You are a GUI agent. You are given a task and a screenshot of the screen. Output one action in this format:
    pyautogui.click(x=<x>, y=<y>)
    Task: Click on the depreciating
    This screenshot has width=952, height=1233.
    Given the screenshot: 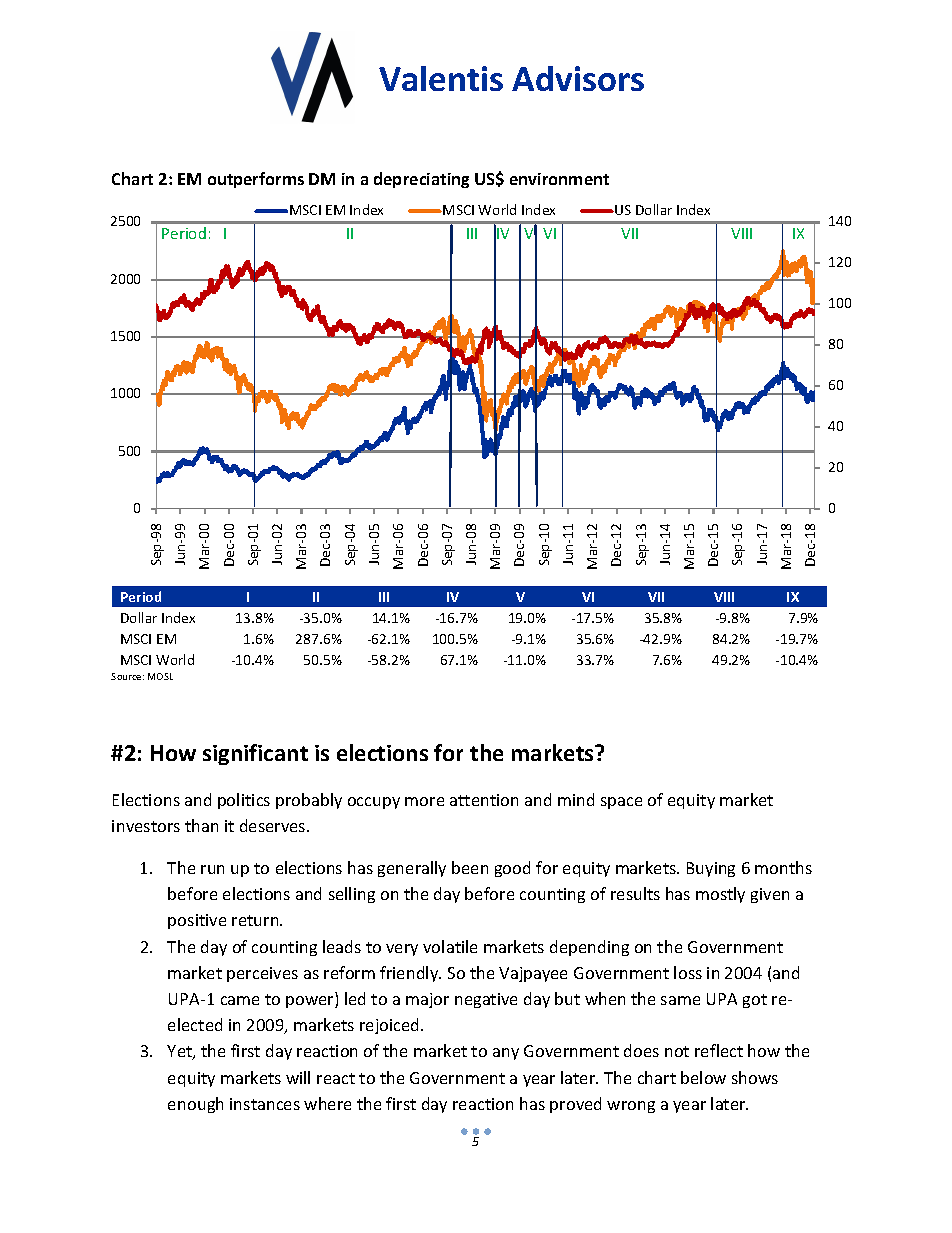 What is the action you would take?
    pyautogui.click(x=421, y=180)
